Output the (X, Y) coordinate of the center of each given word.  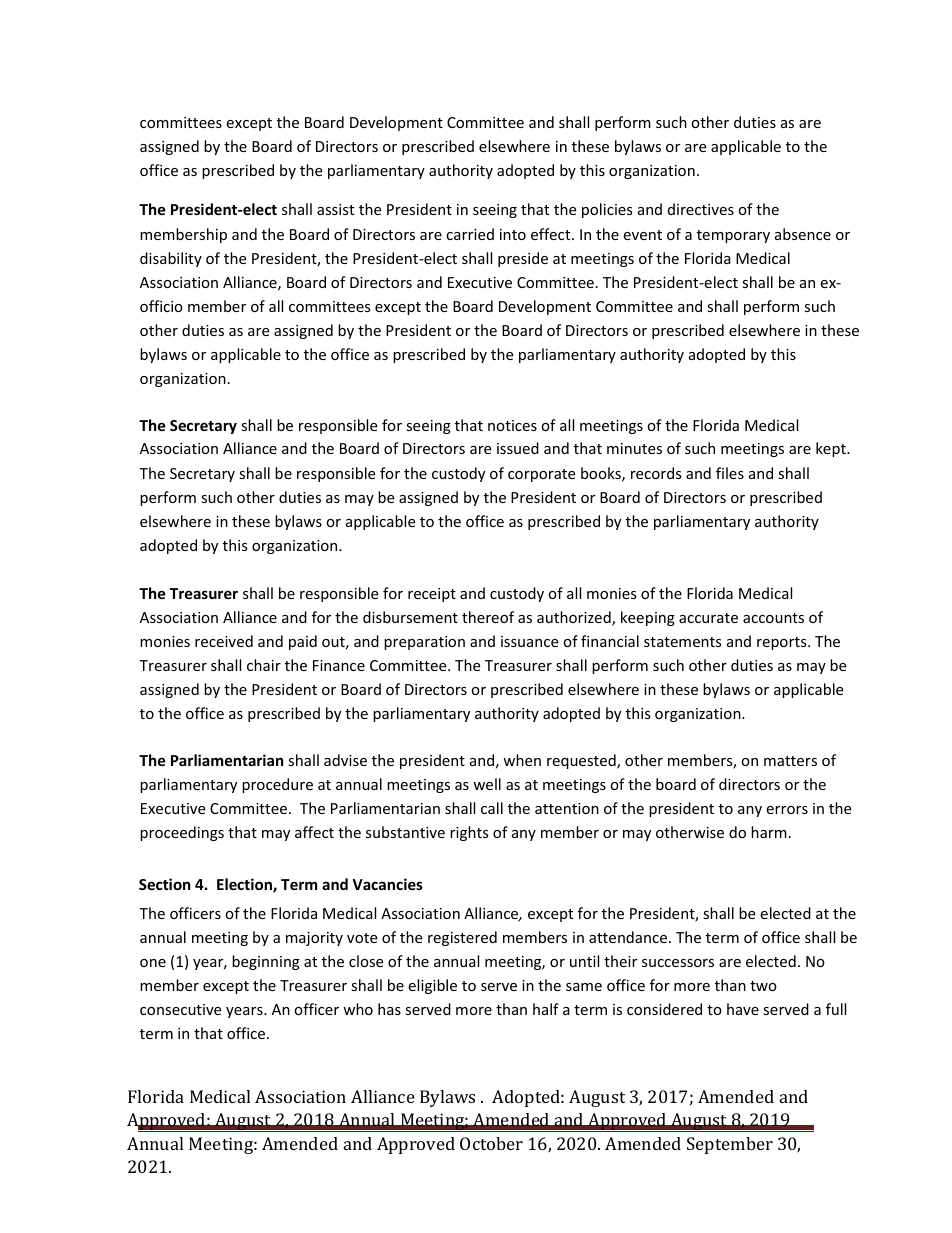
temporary (733, 236)
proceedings (182, 833)
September (730, 1145)
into (513, 234)
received (224, 641)
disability (171, 259)
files (730, 473)
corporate (541, 475)
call (492, 808)
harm (769, 832)
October (491, 1143)
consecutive (180, 1009)
